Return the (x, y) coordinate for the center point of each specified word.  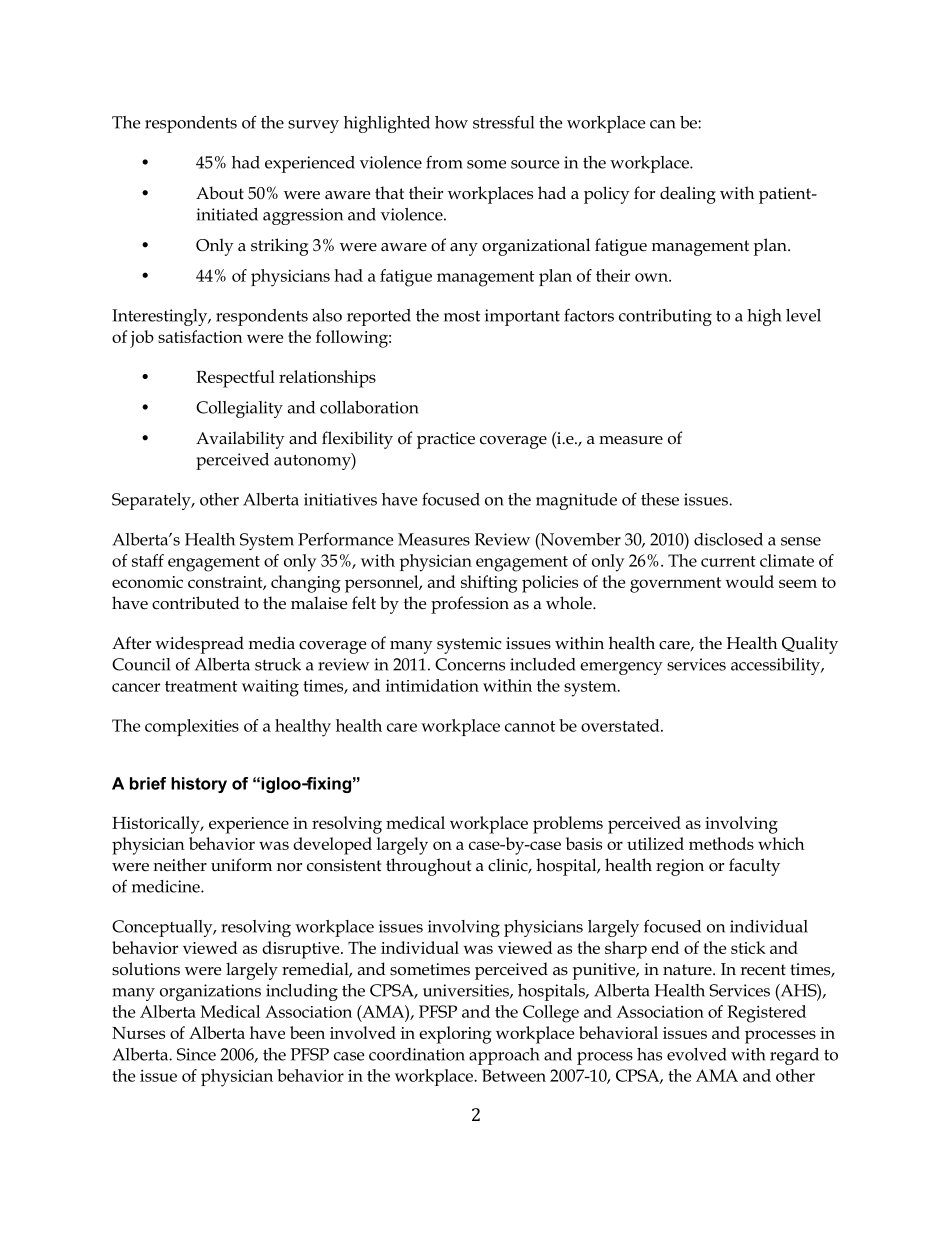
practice (446, 440)
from (444, 162)
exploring (455, 1035)
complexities (192, 727)
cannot (530, 726)
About (220, 193)
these (660, 499)
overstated (621, 725)
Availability (240, 440)
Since (196, 1054)
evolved (697, 1054)
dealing (688, 195)
